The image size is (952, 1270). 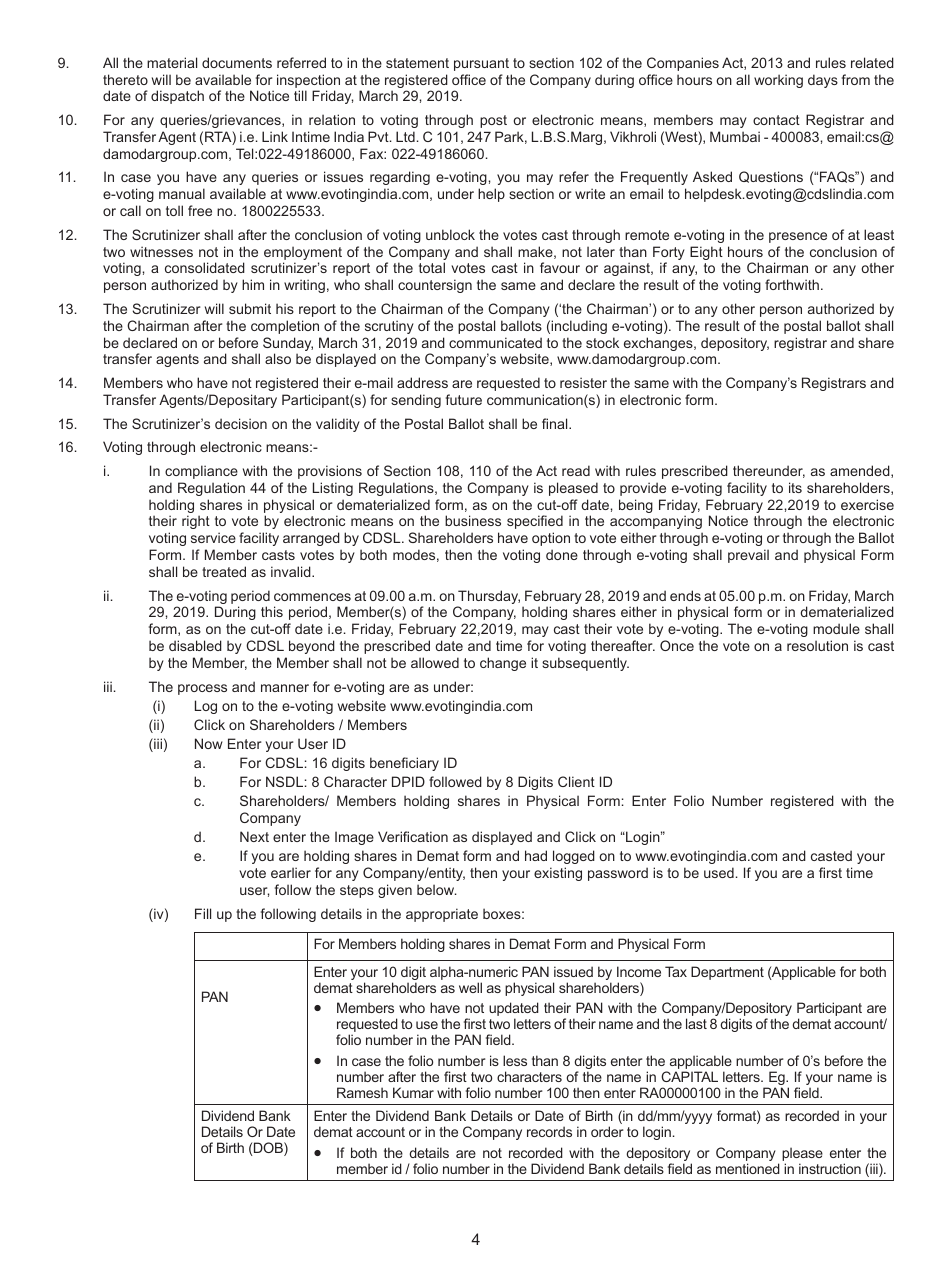 I want to click on records, so click(x=549, y=1131).
